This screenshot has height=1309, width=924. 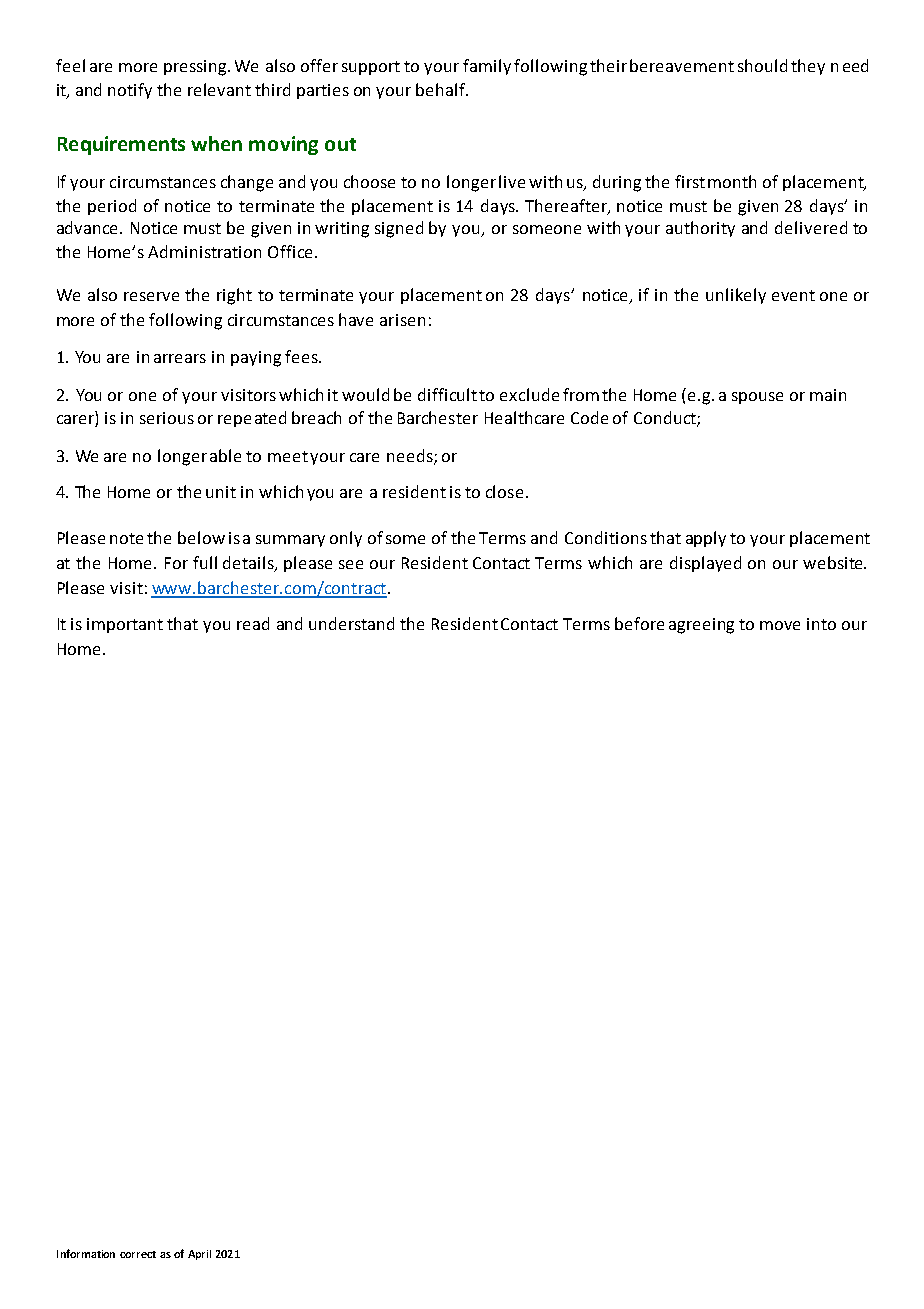 I want to click on behalf, so click(x=441, y=89).
